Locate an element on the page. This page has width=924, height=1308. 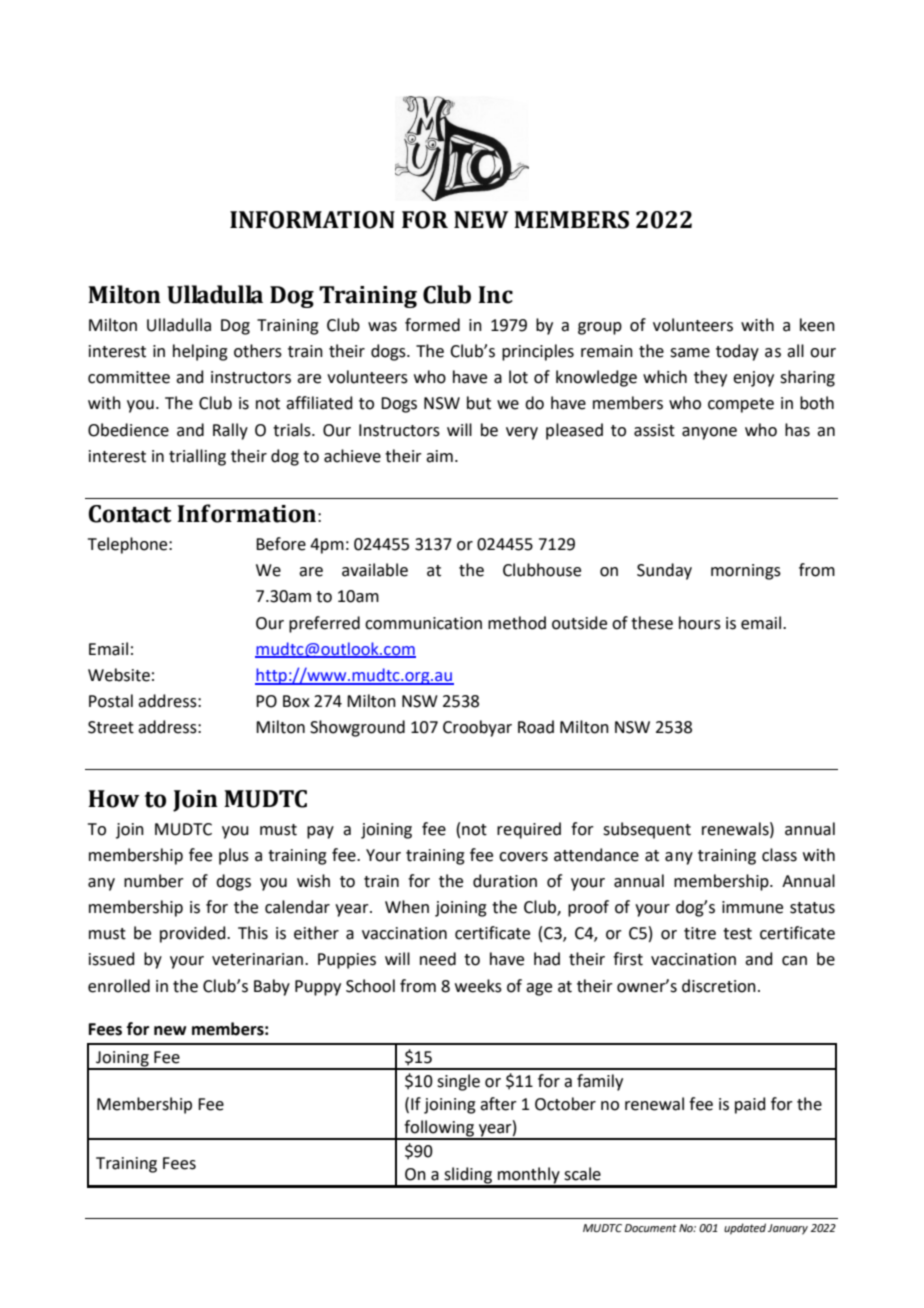
mornings is located at coordinates (746, 572).
